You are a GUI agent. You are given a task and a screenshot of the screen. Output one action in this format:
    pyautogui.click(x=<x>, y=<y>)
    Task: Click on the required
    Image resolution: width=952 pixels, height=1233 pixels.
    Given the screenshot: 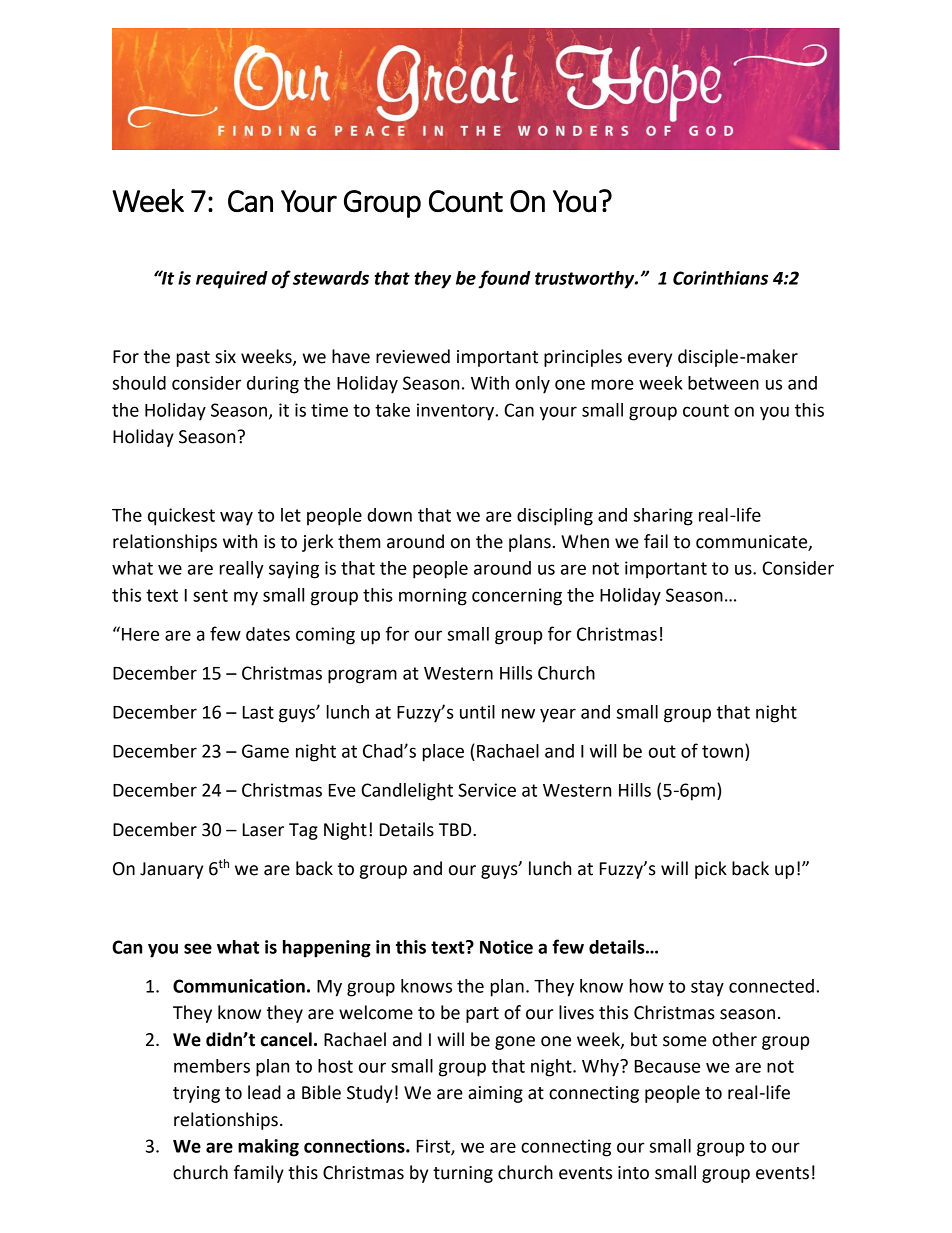 What is the action you would take?
    pyautogui.click(x=232, y=280)
